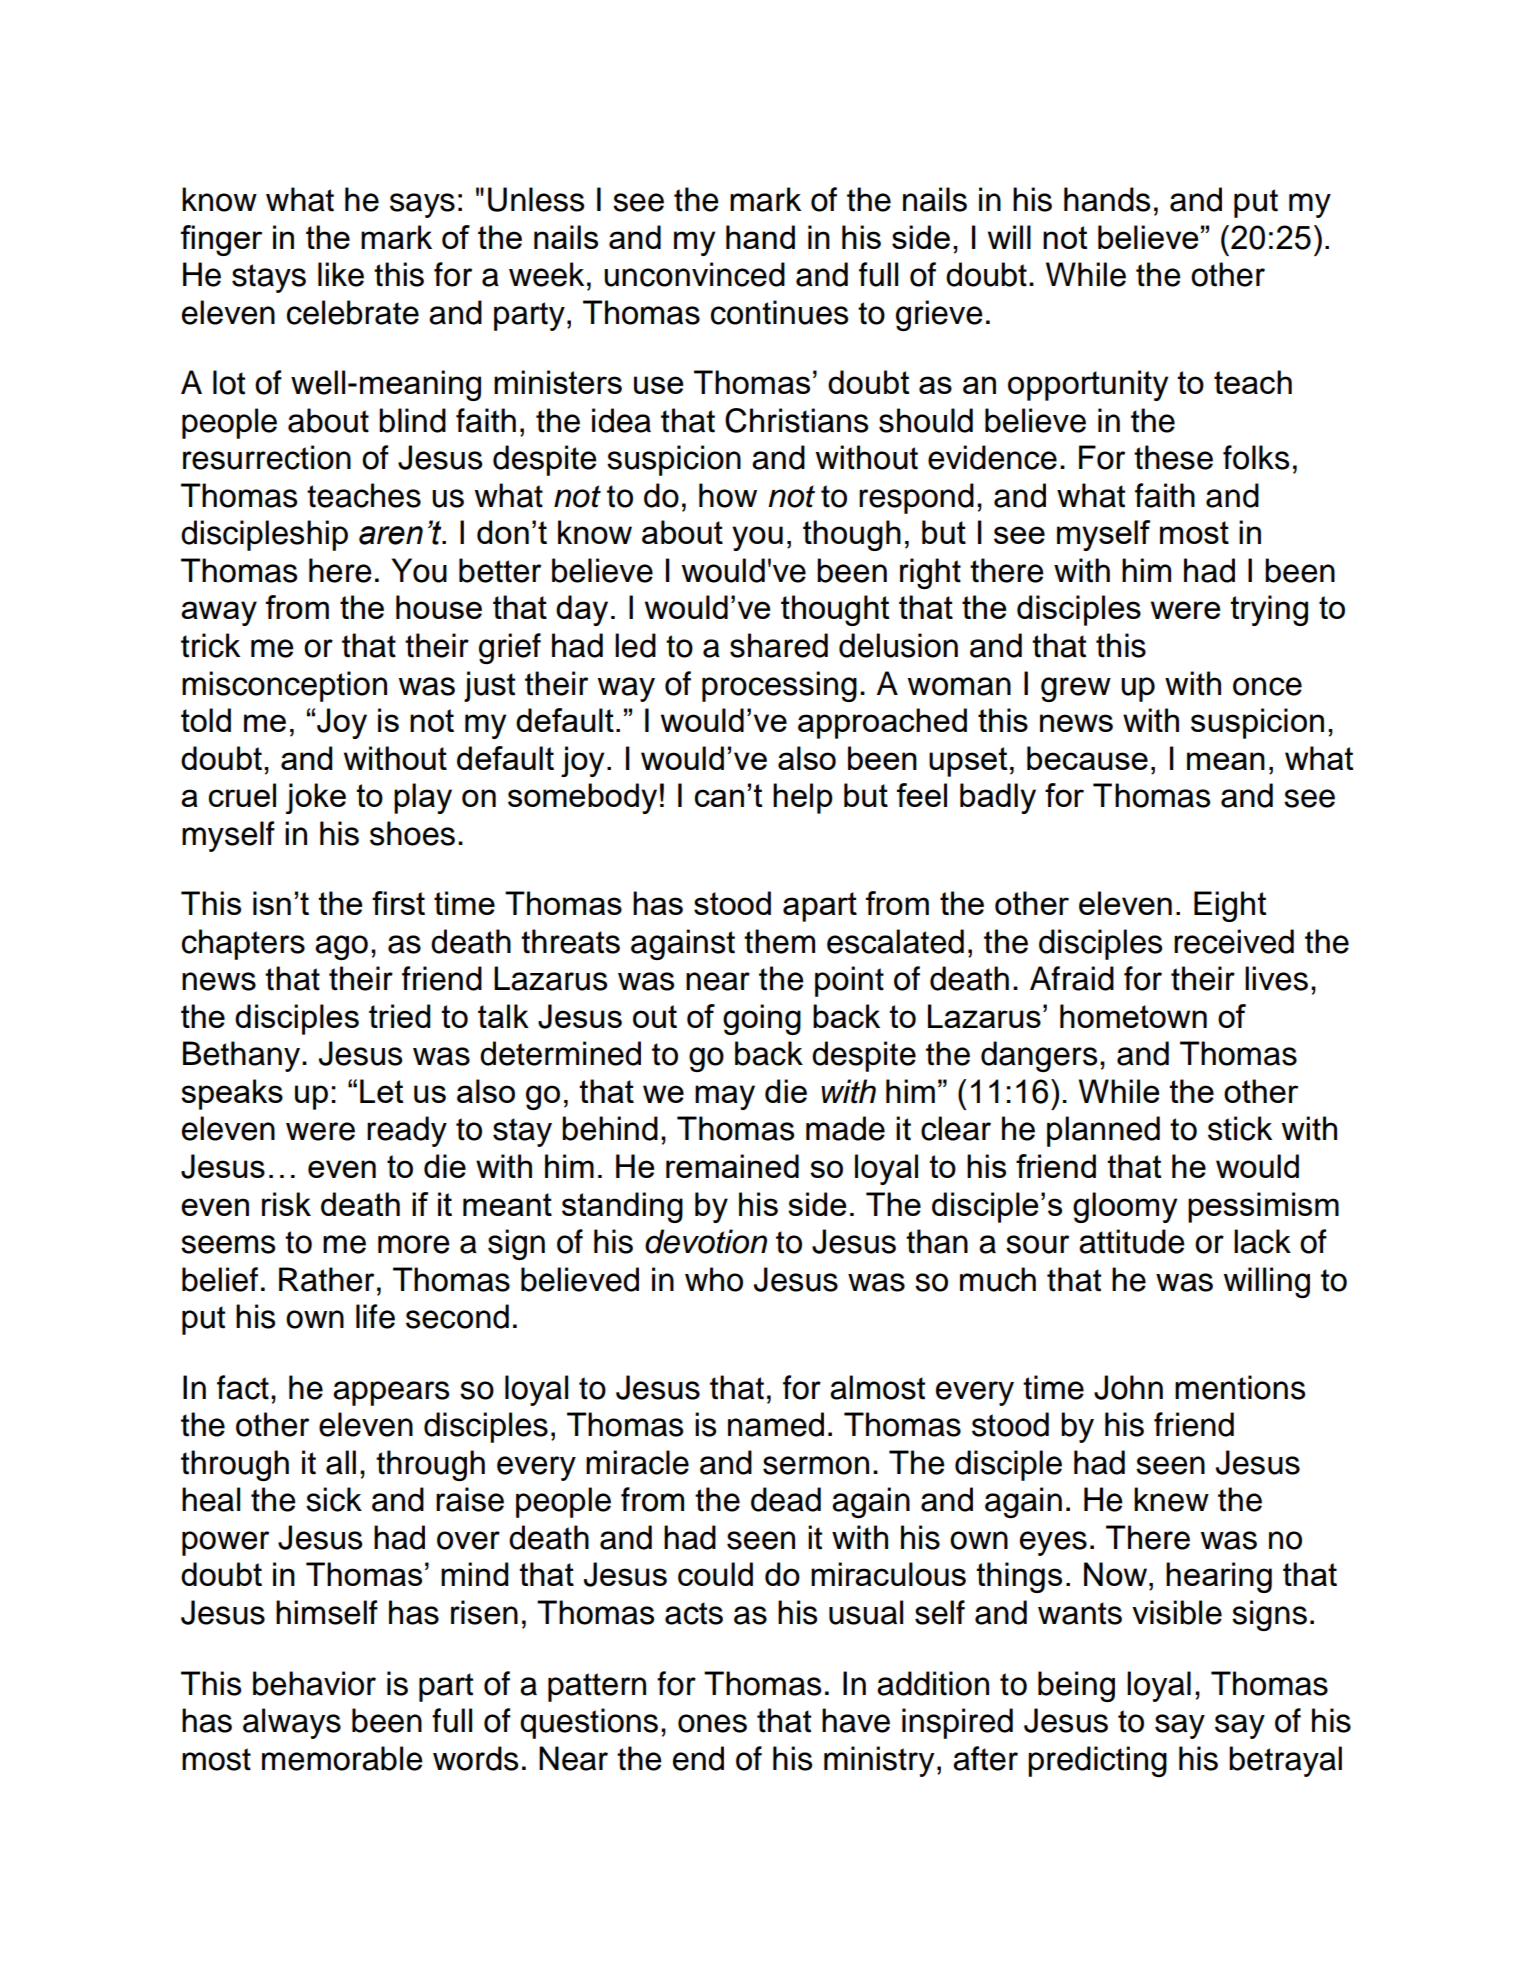 This page has width=1536, height=1987. I want to click on opportunity, so click(1088, 385).
